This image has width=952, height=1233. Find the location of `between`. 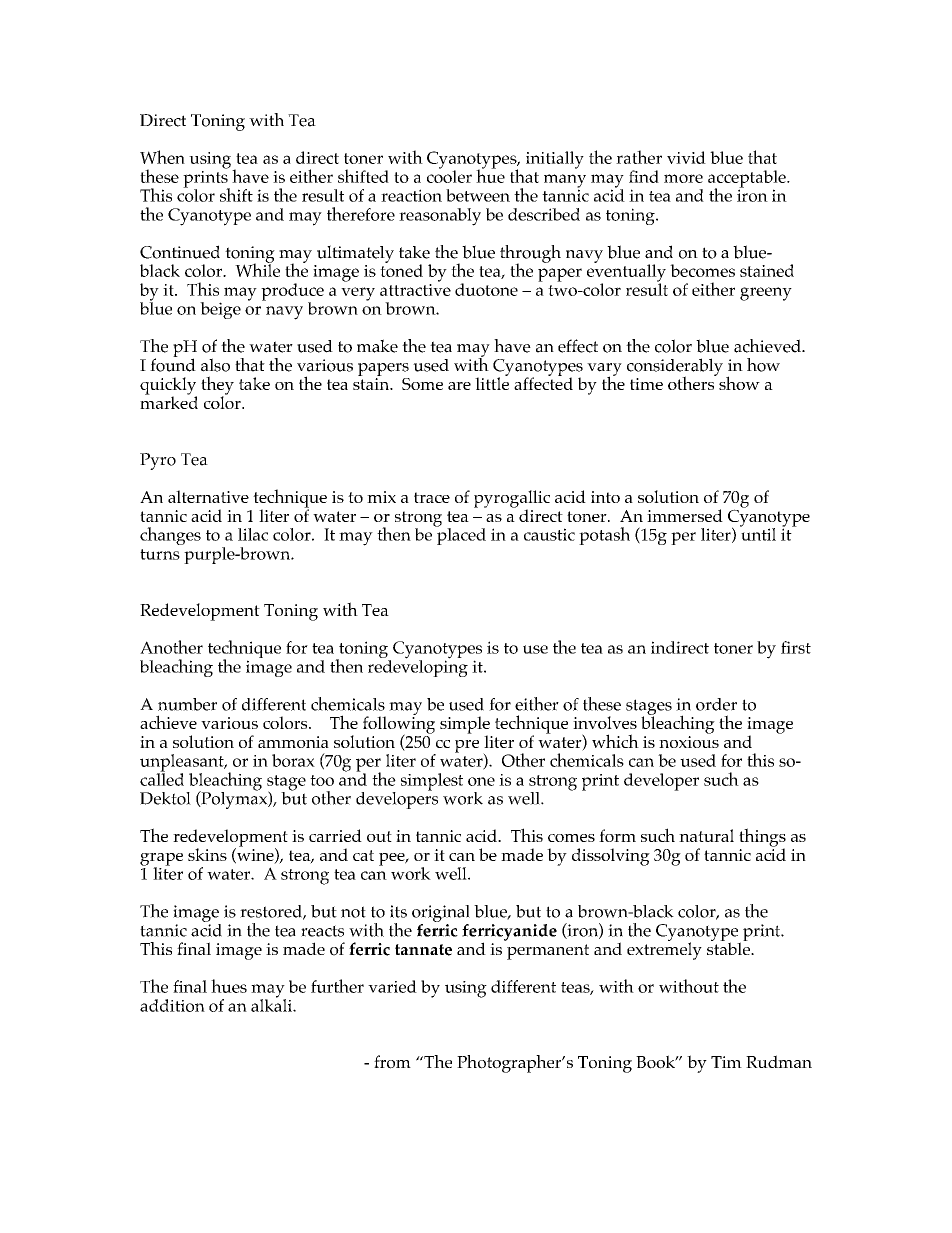

between is located at coordinates (478, 195).
